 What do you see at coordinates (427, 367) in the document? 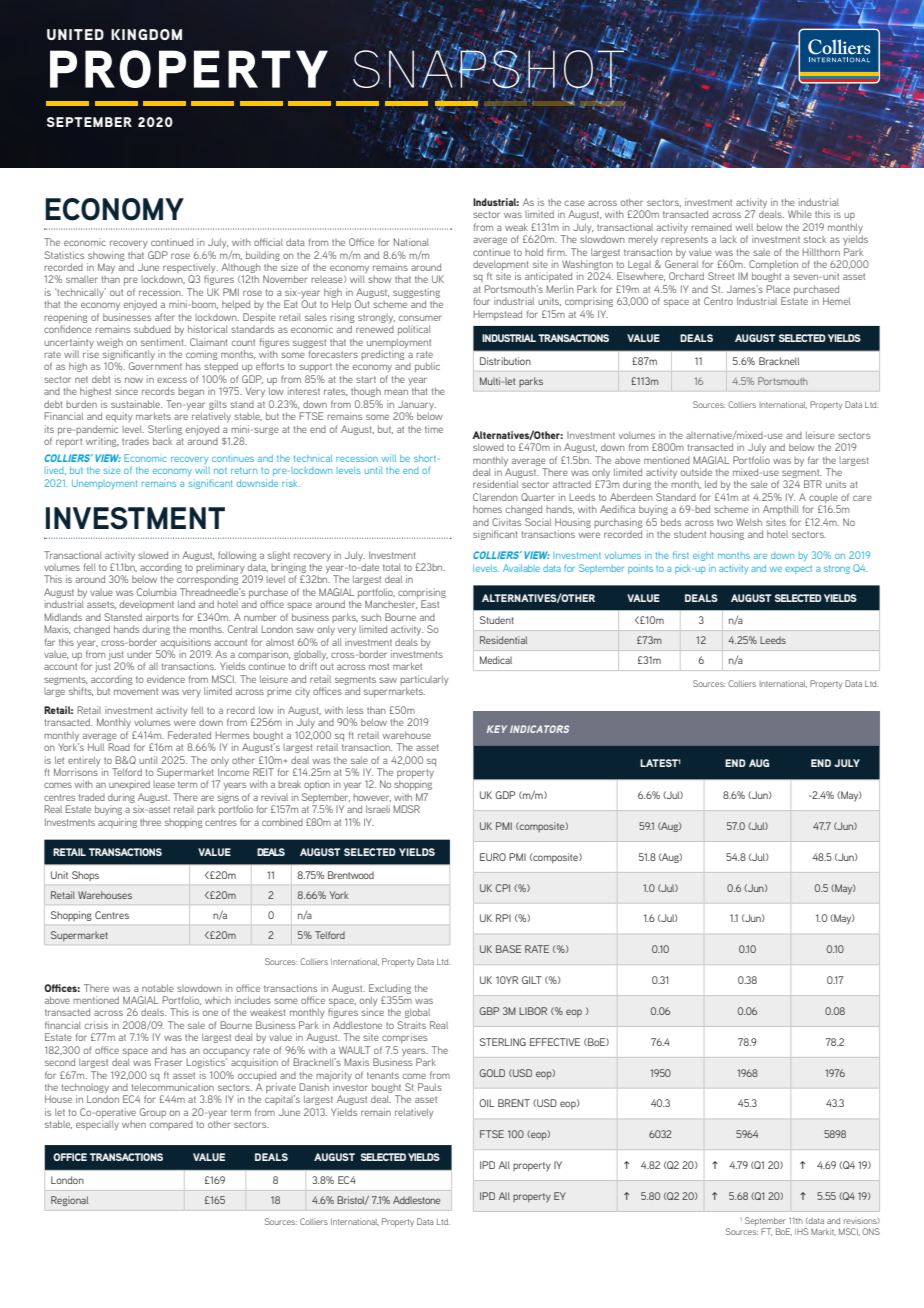
I see `public` at bounding box center [427, 367].
